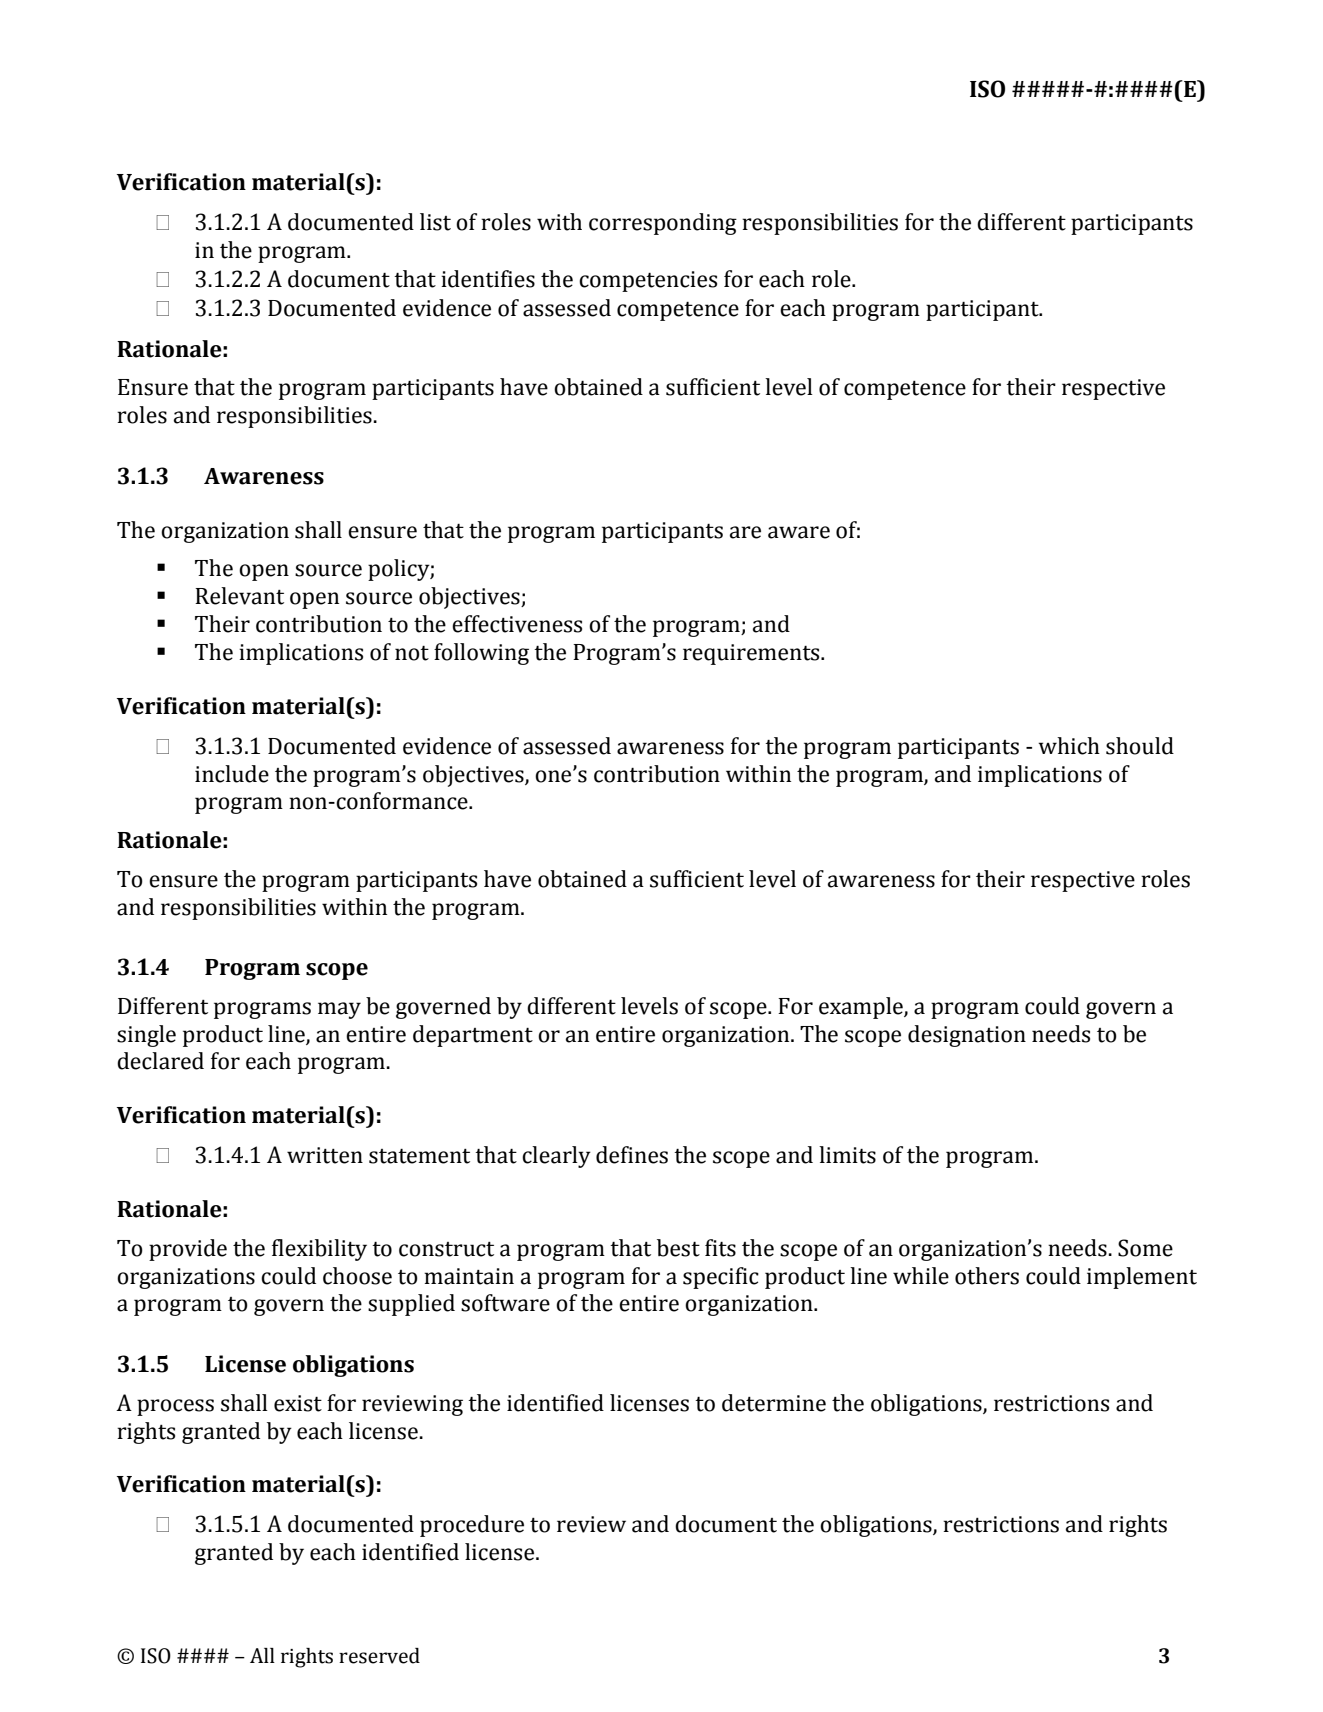 The width and height of the screenshot is (1323, 1712). Describe the element at coordinates (648, 281) in the screenshot. I see `competencies` at that location.
